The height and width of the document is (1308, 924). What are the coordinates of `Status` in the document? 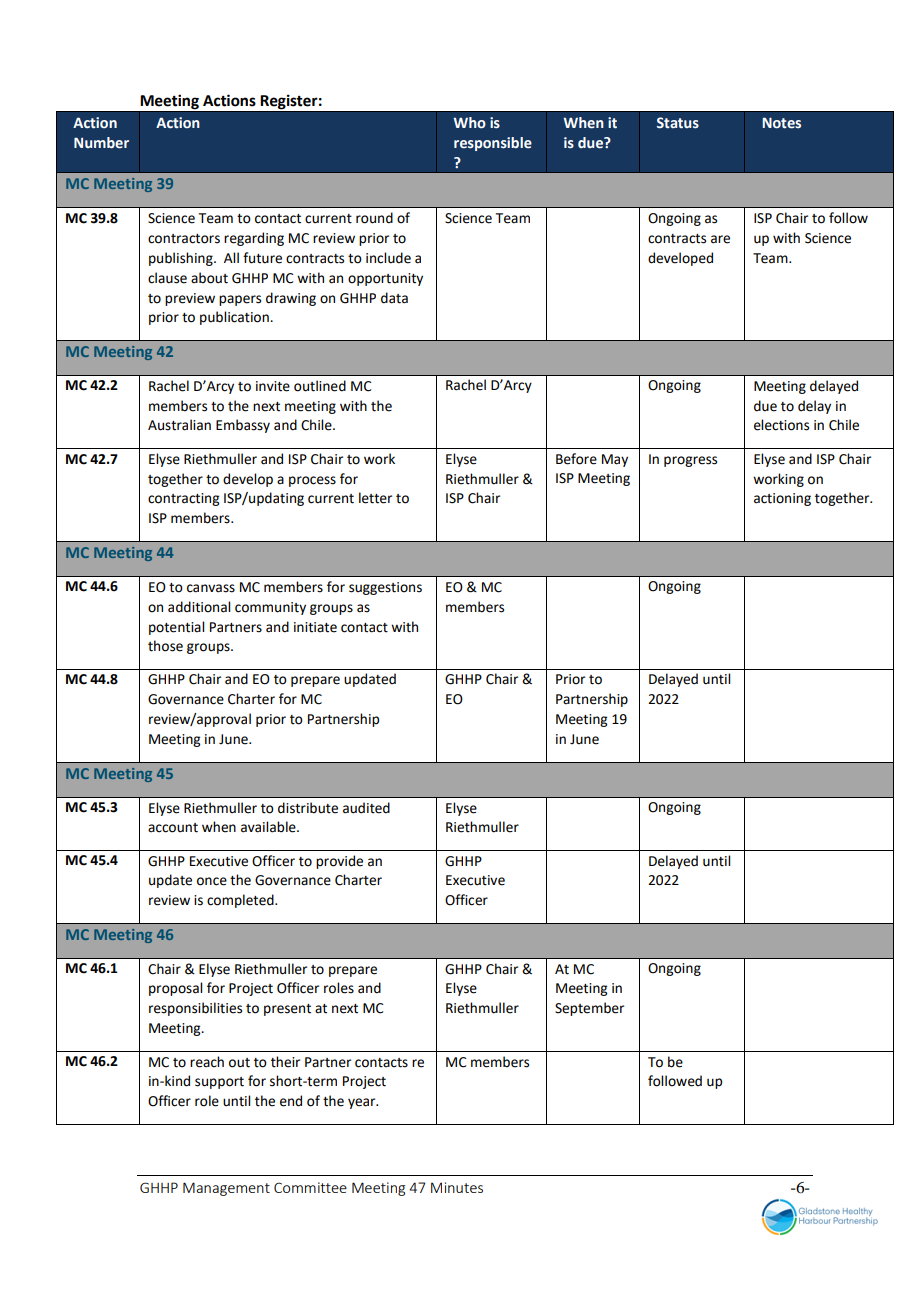 It's located at (678, 123).
